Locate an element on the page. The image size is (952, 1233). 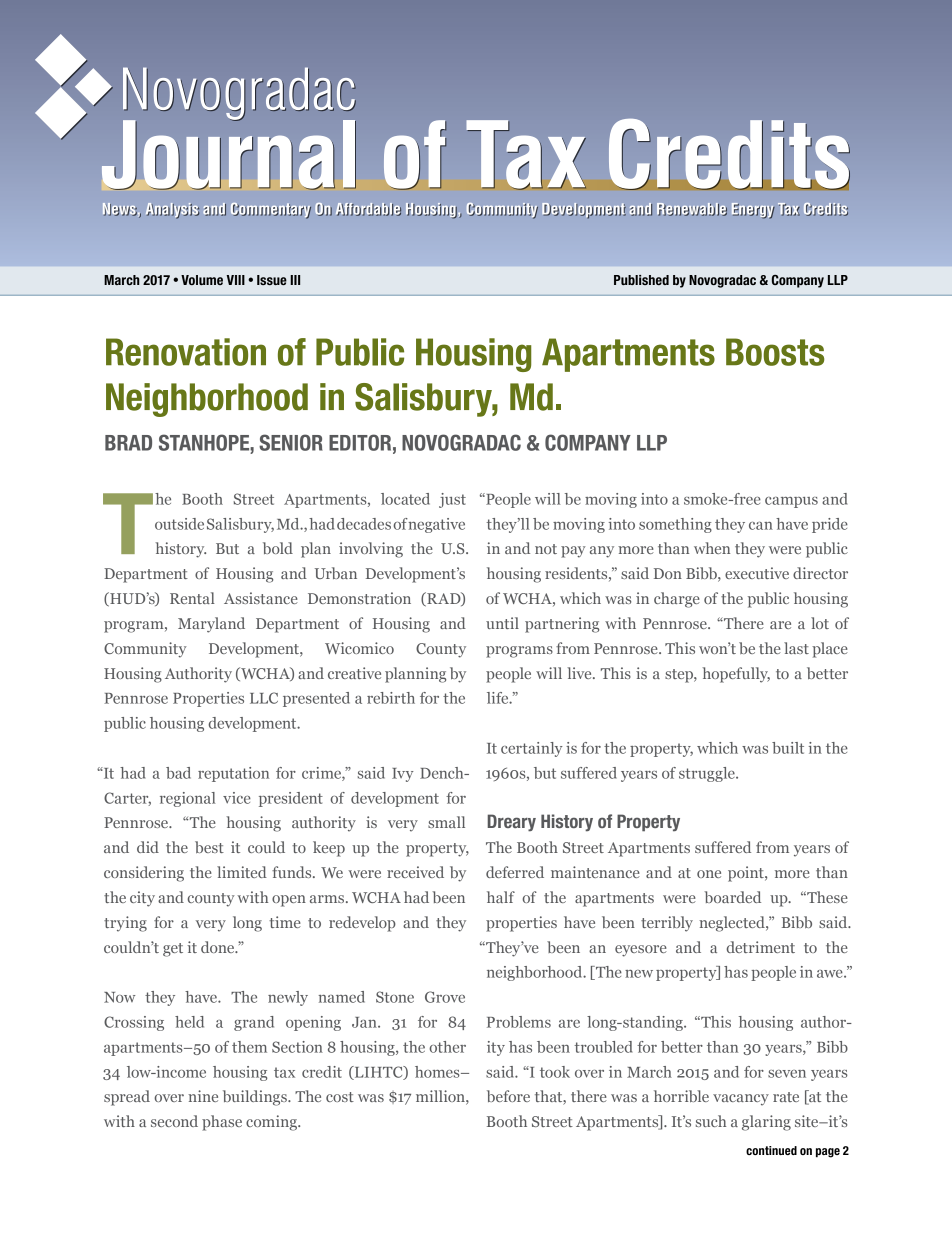
phase is located at coordinates (222, 1123).
